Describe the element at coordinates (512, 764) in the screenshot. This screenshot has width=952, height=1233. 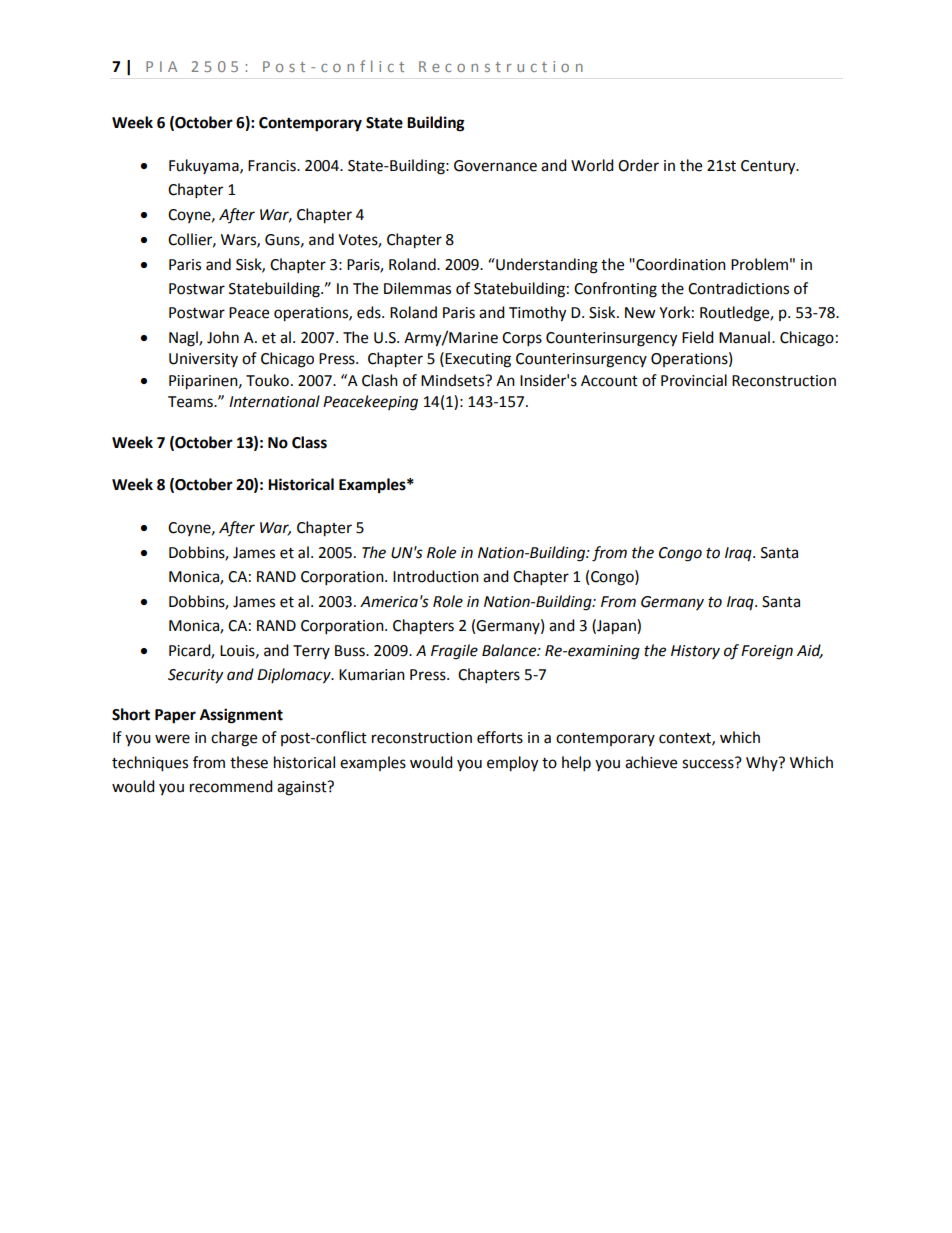
I see `employ` at that location.
